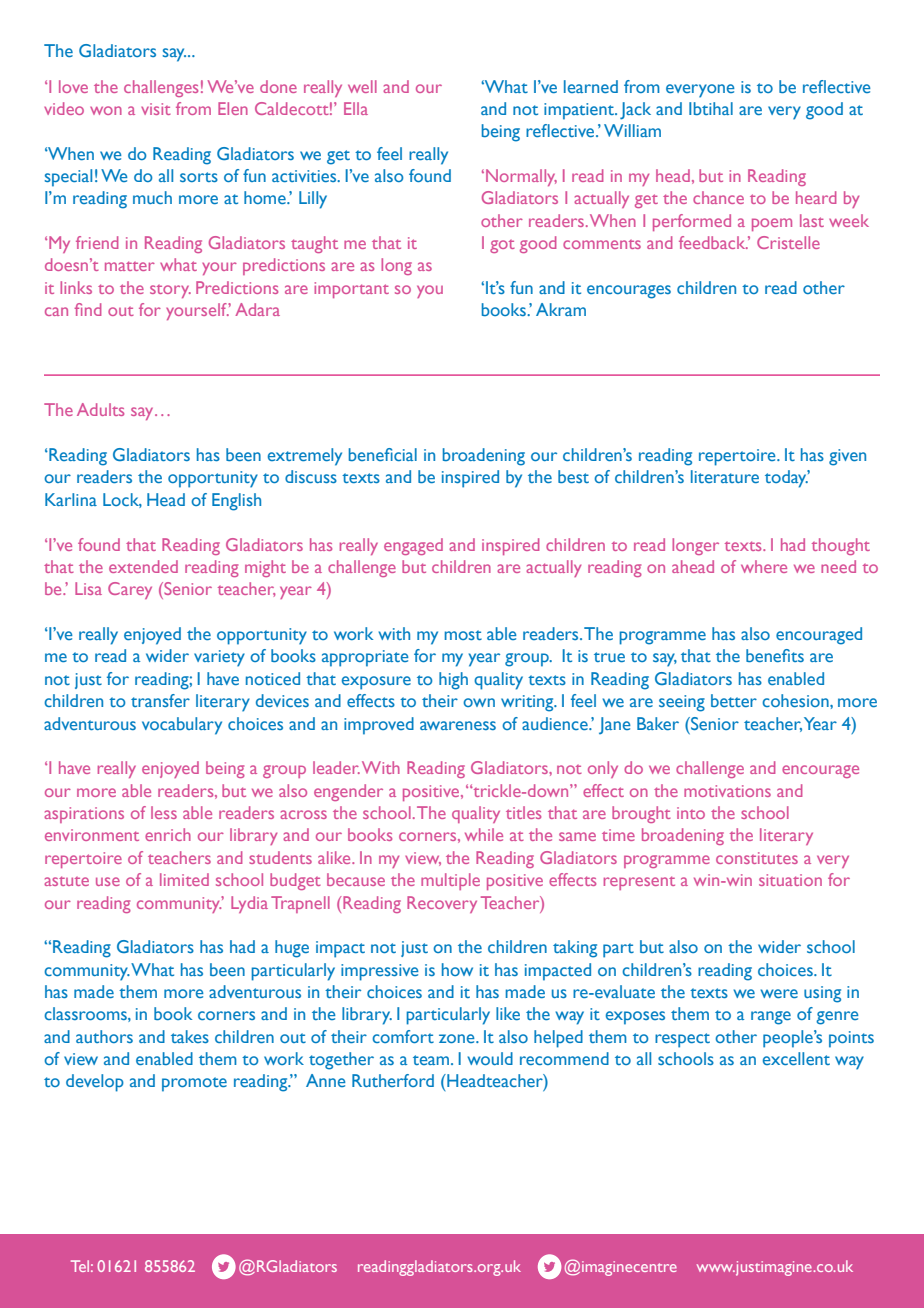  Describe the element at coordinates (458, 725) in the image. I see `awareness` at that location.
